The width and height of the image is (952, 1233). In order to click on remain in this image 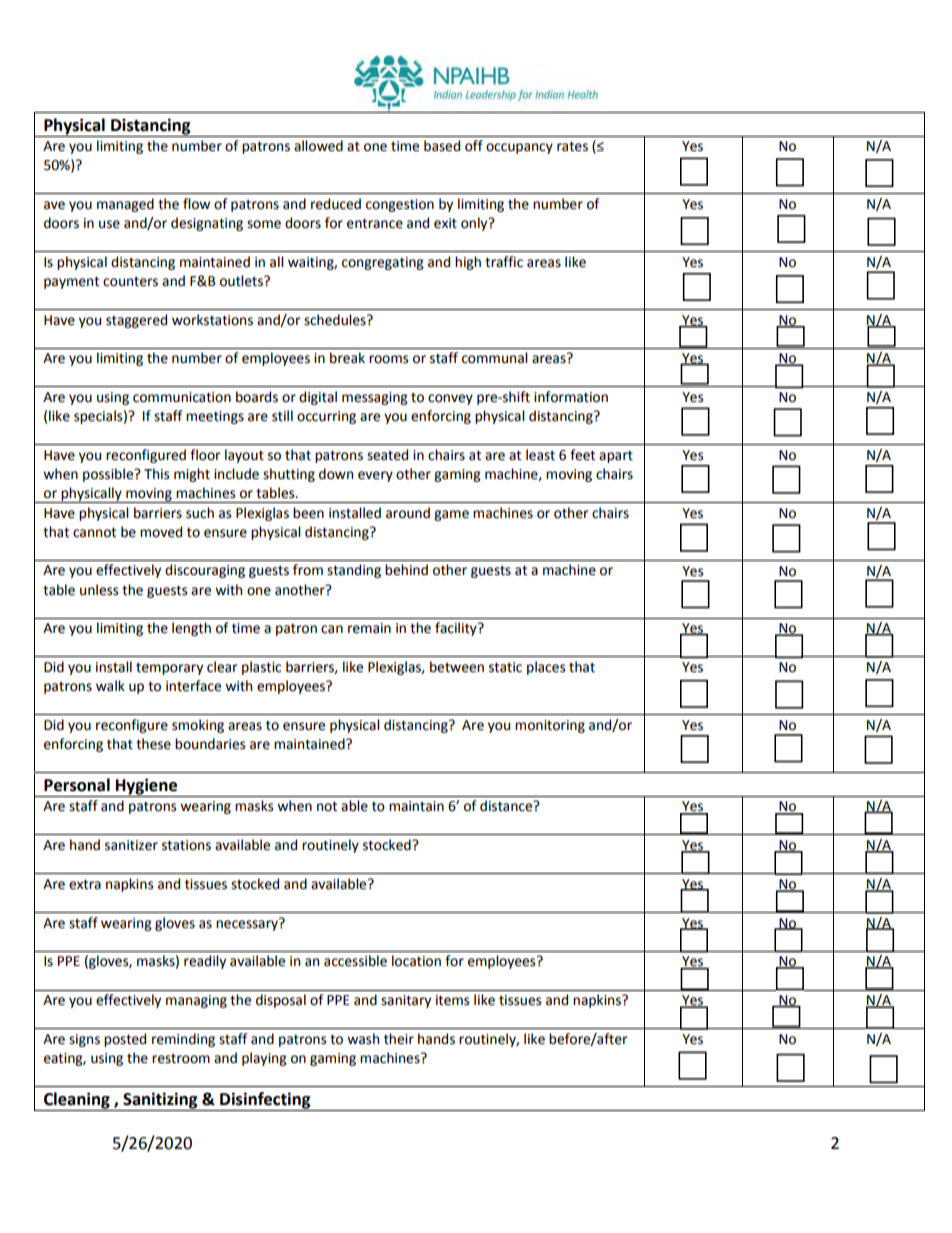, I will do `click(369, 628)`.
